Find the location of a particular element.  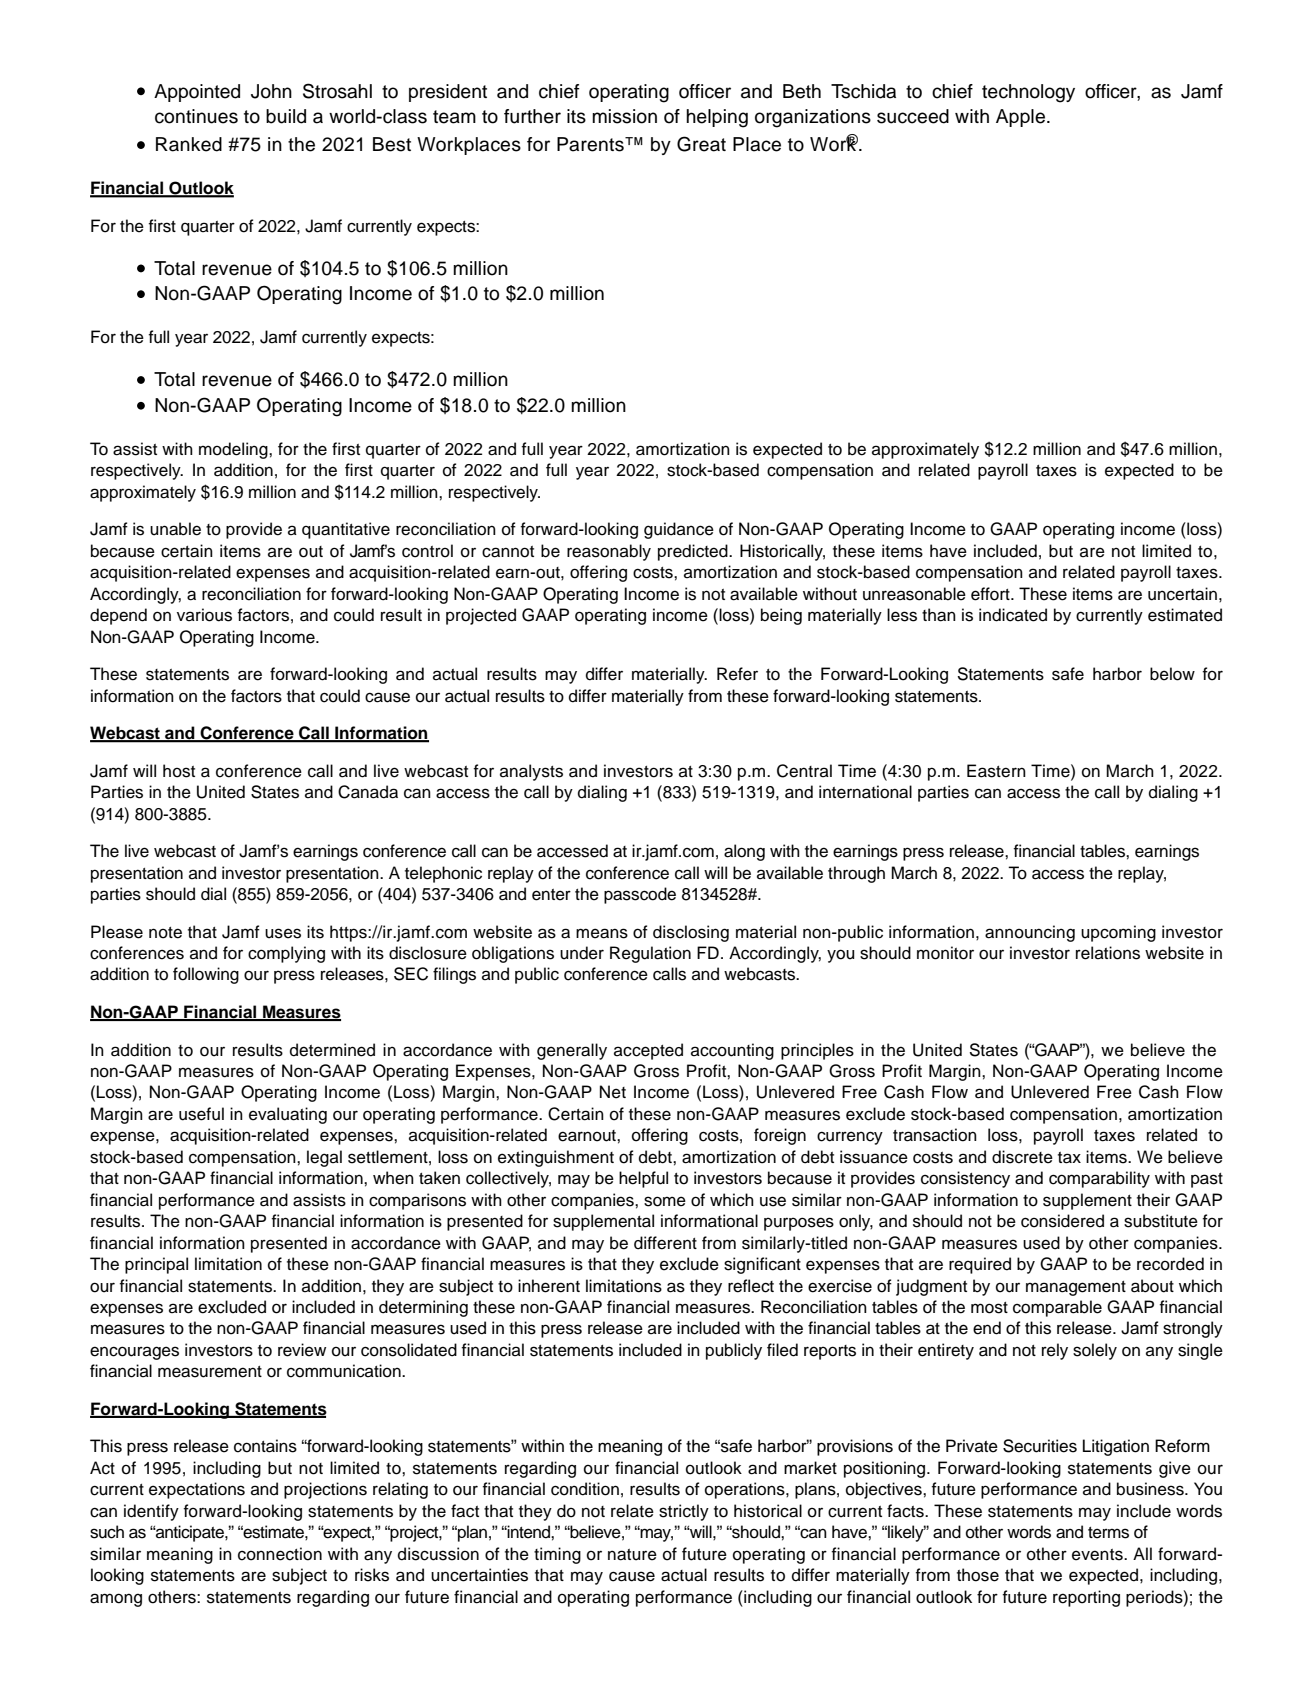

passcode is located at coordinates (640, 895).
